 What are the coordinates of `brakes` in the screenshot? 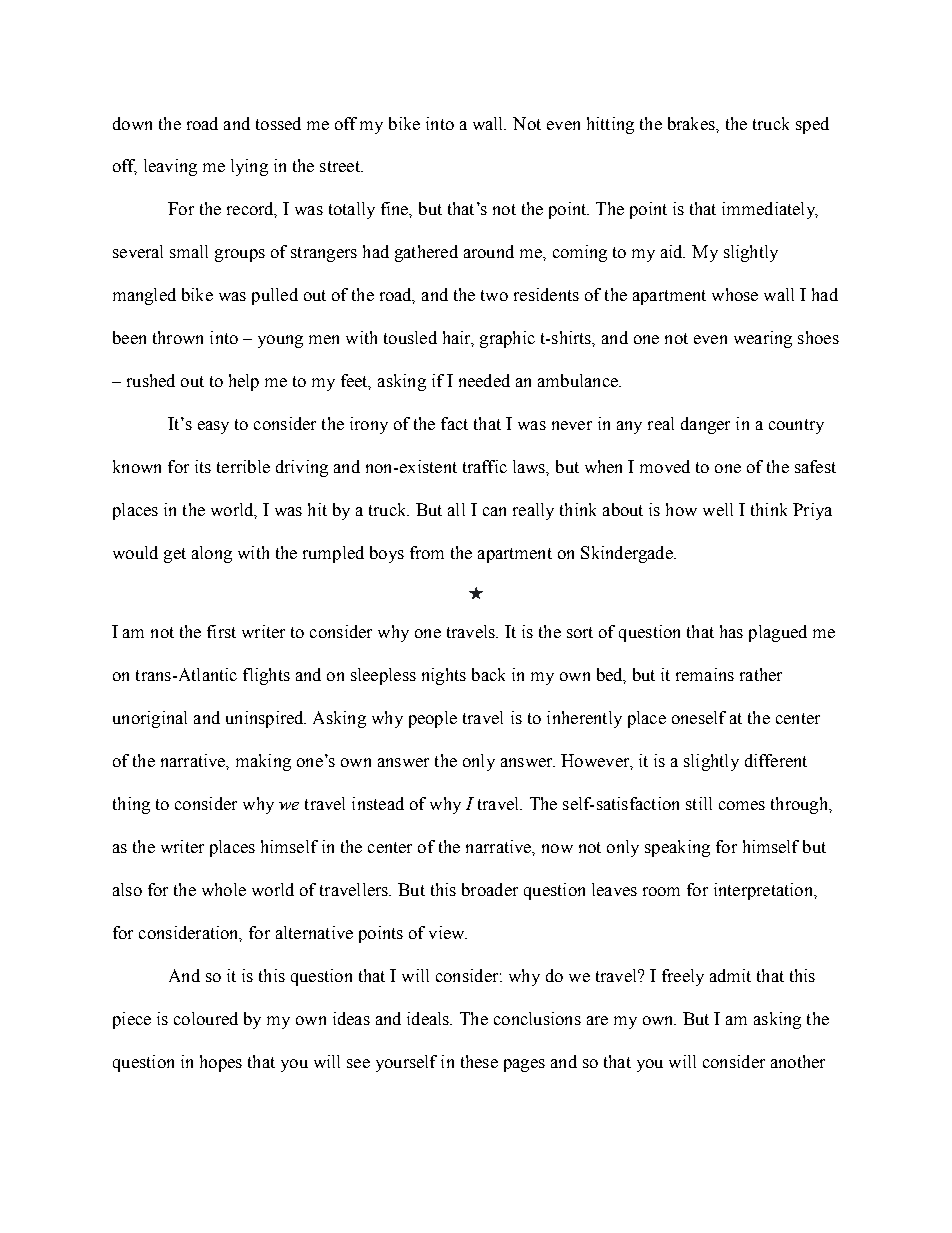 It's located at (692, 123).
